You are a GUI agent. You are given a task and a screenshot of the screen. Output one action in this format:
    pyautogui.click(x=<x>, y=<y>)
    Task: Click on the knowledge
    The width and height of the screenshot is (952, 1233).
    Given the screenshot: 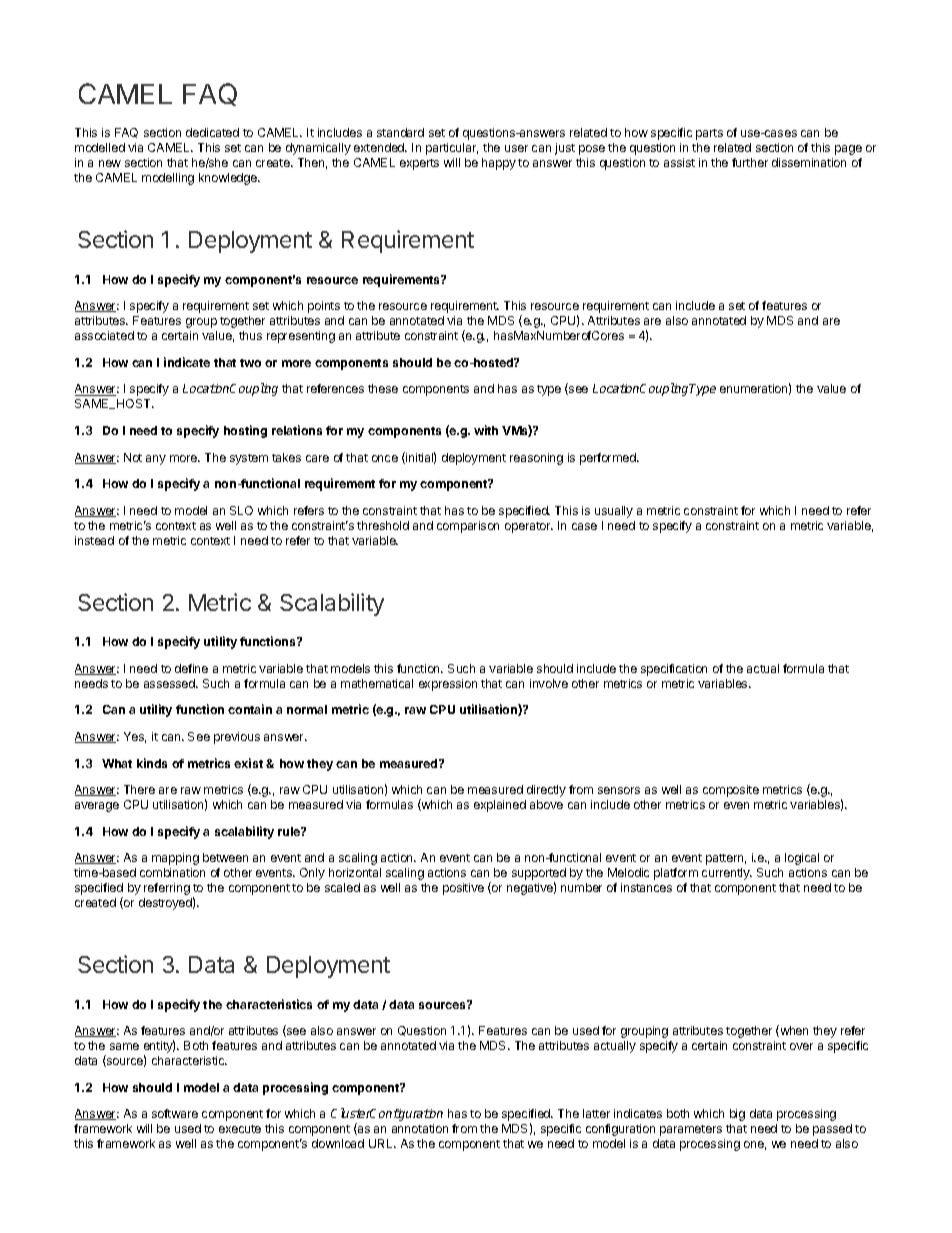 What is the action you would take?
    pyautogui.click(x=229, y=179)
